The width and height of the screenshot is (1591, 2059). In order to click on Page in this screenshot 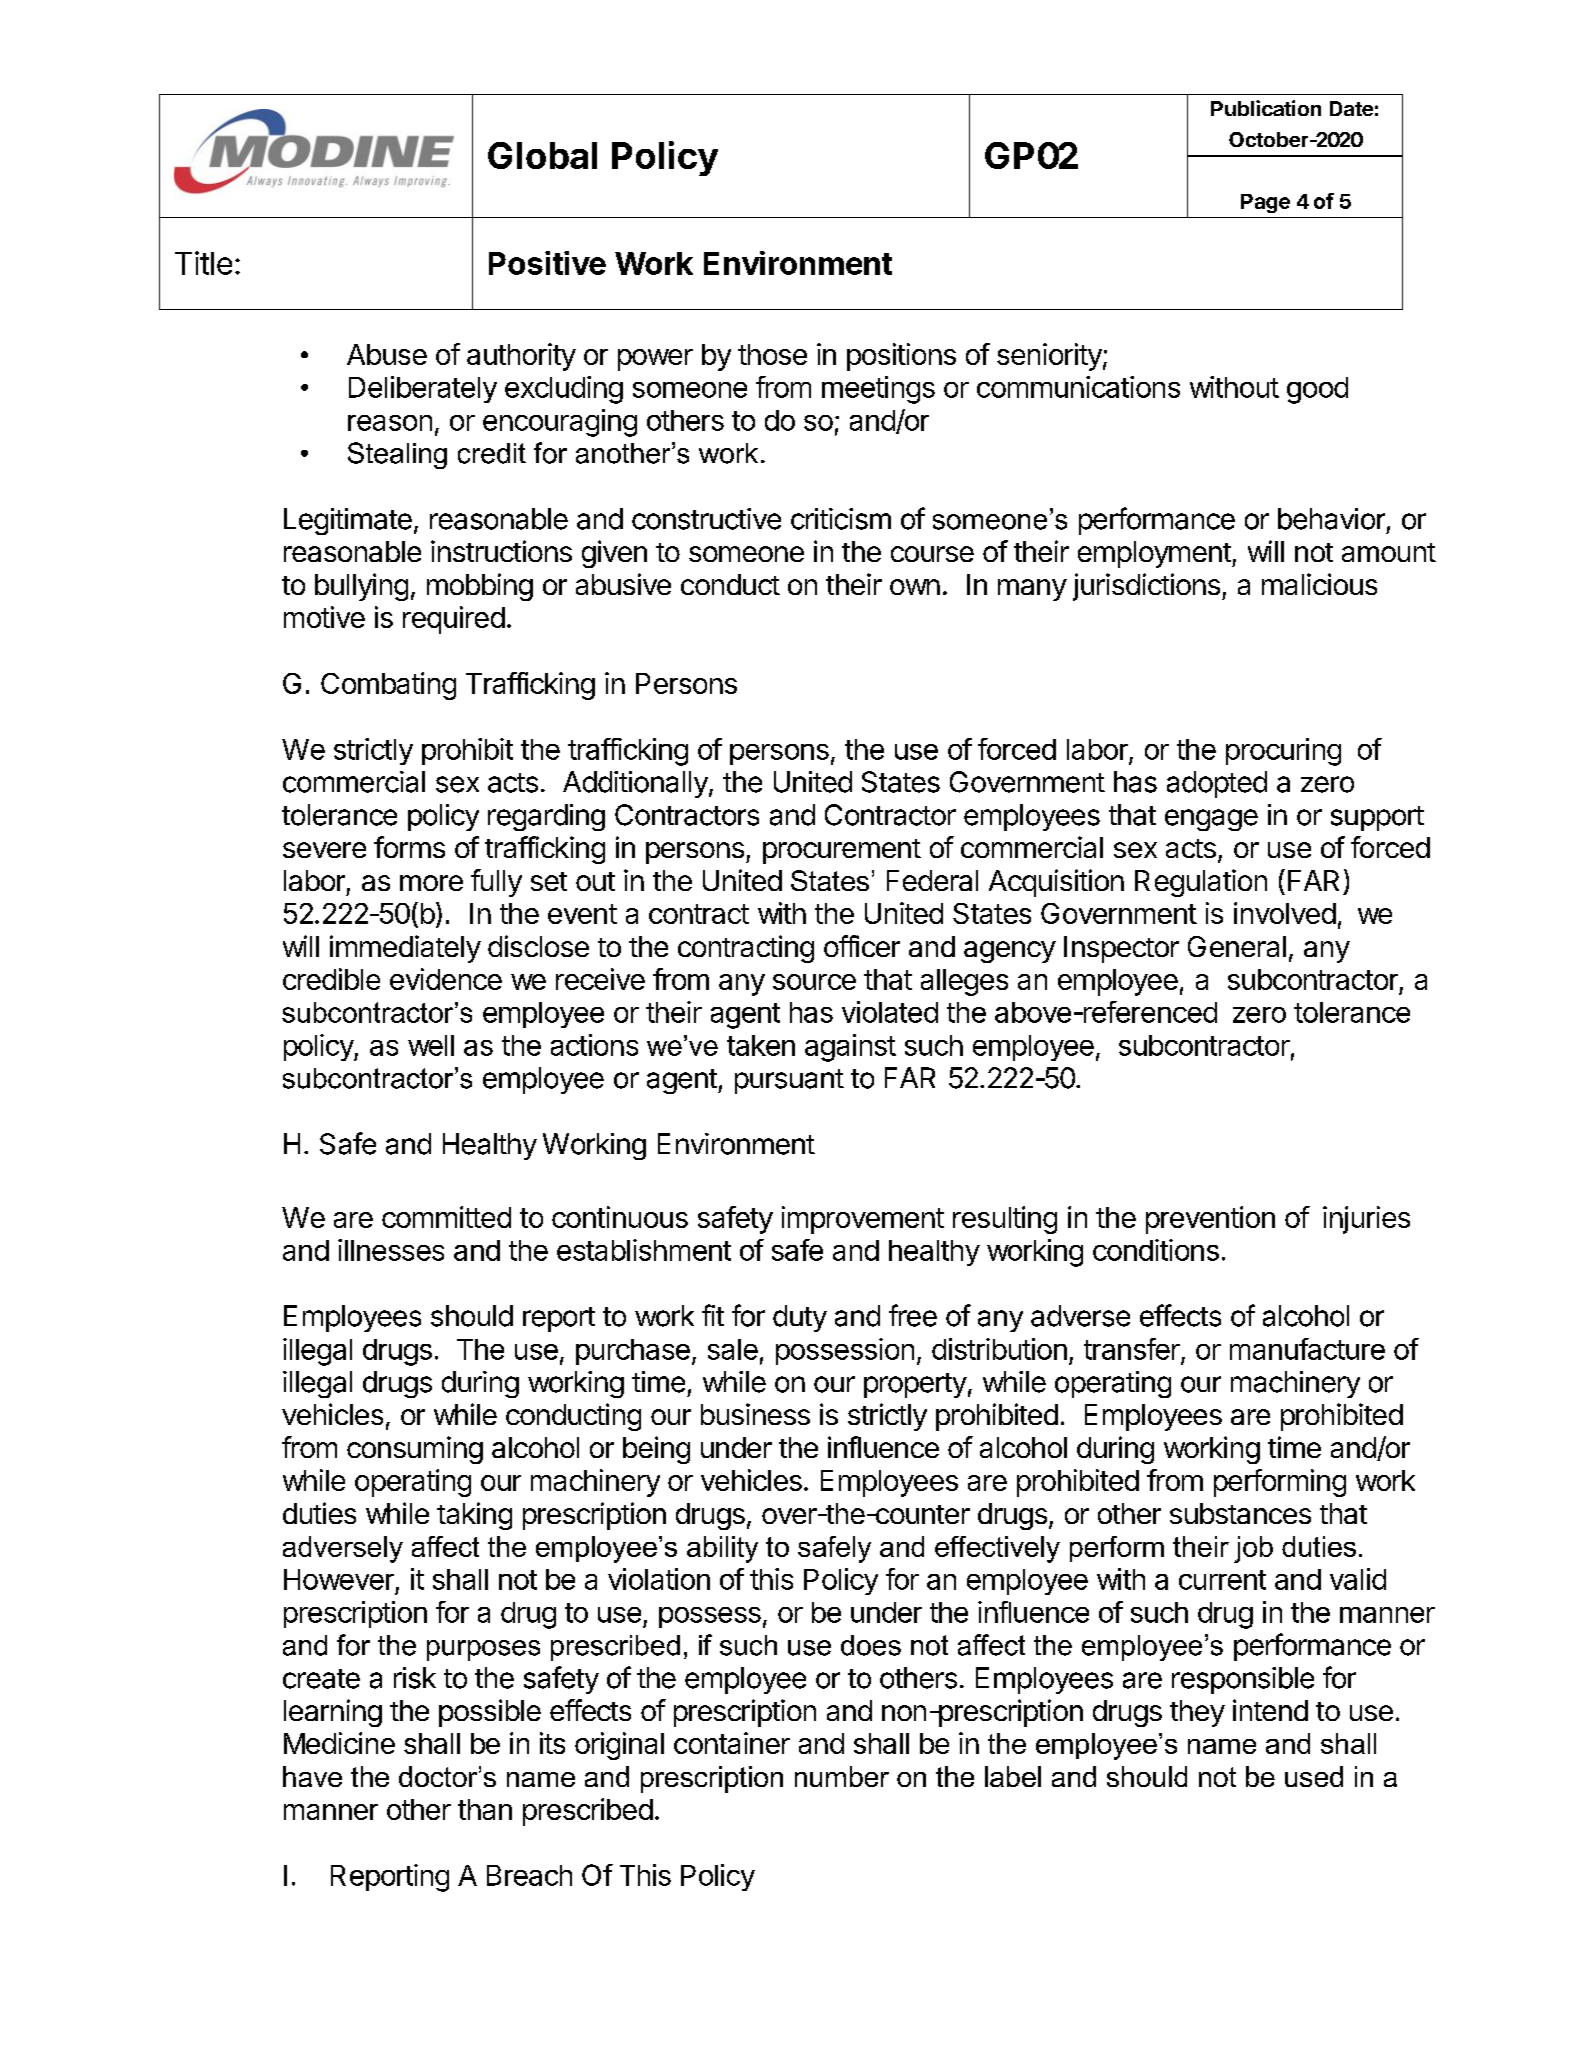, I will do `click(1265, 203)`.
